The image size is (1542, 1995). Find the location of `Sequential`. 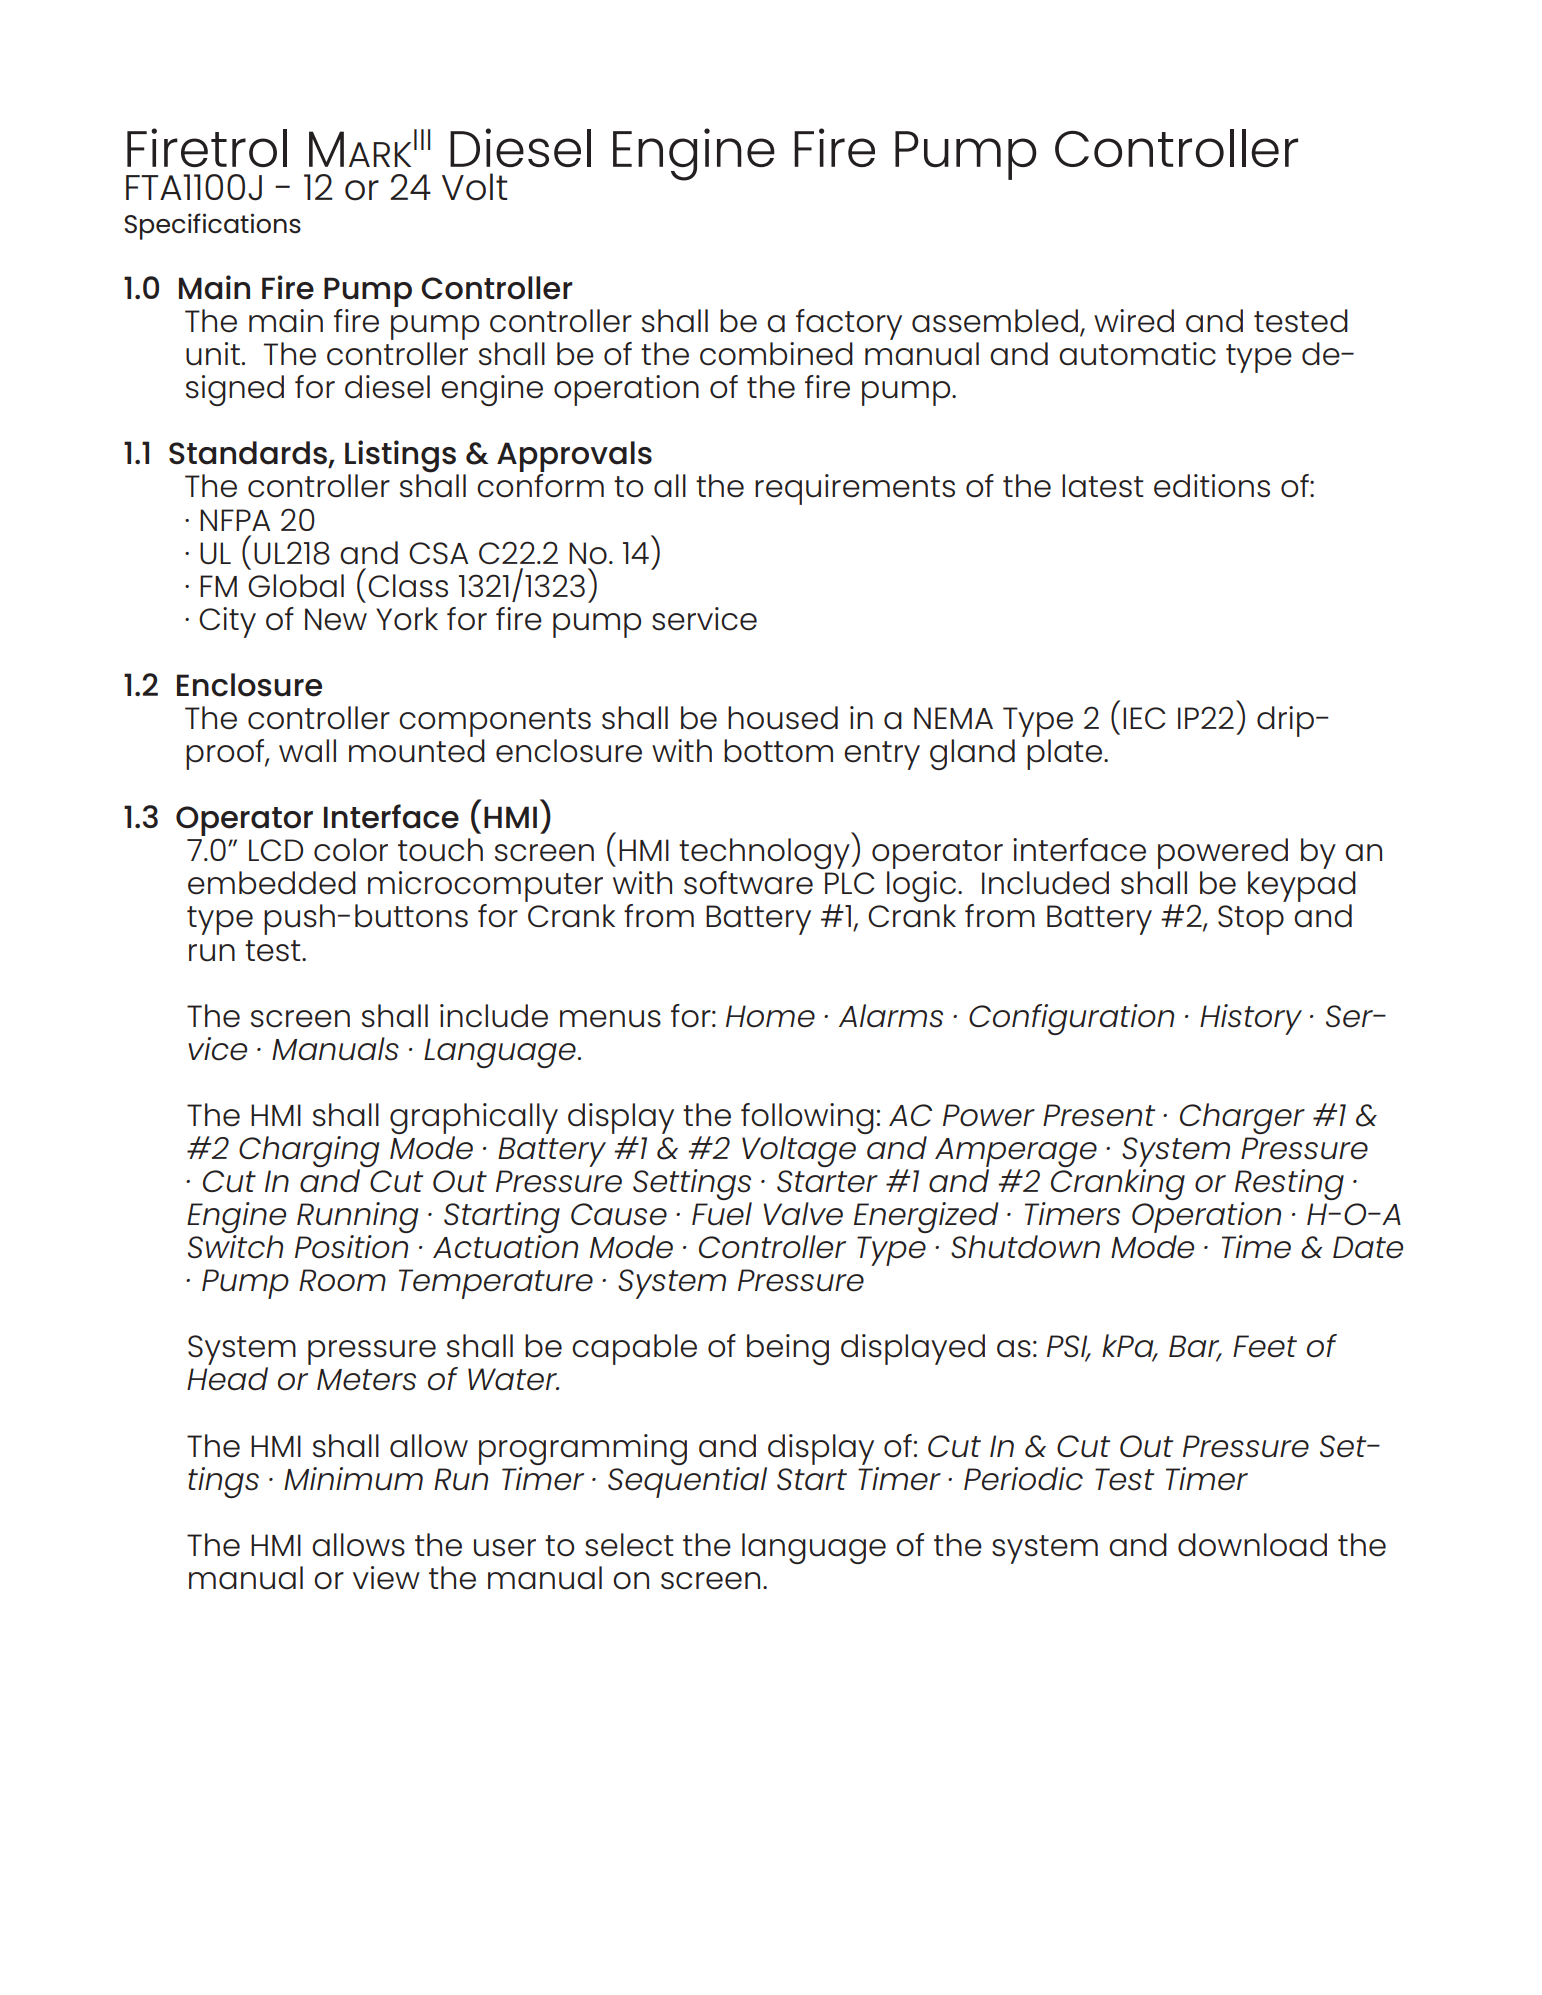

Sequential is located at coordinates (687, 1481).
